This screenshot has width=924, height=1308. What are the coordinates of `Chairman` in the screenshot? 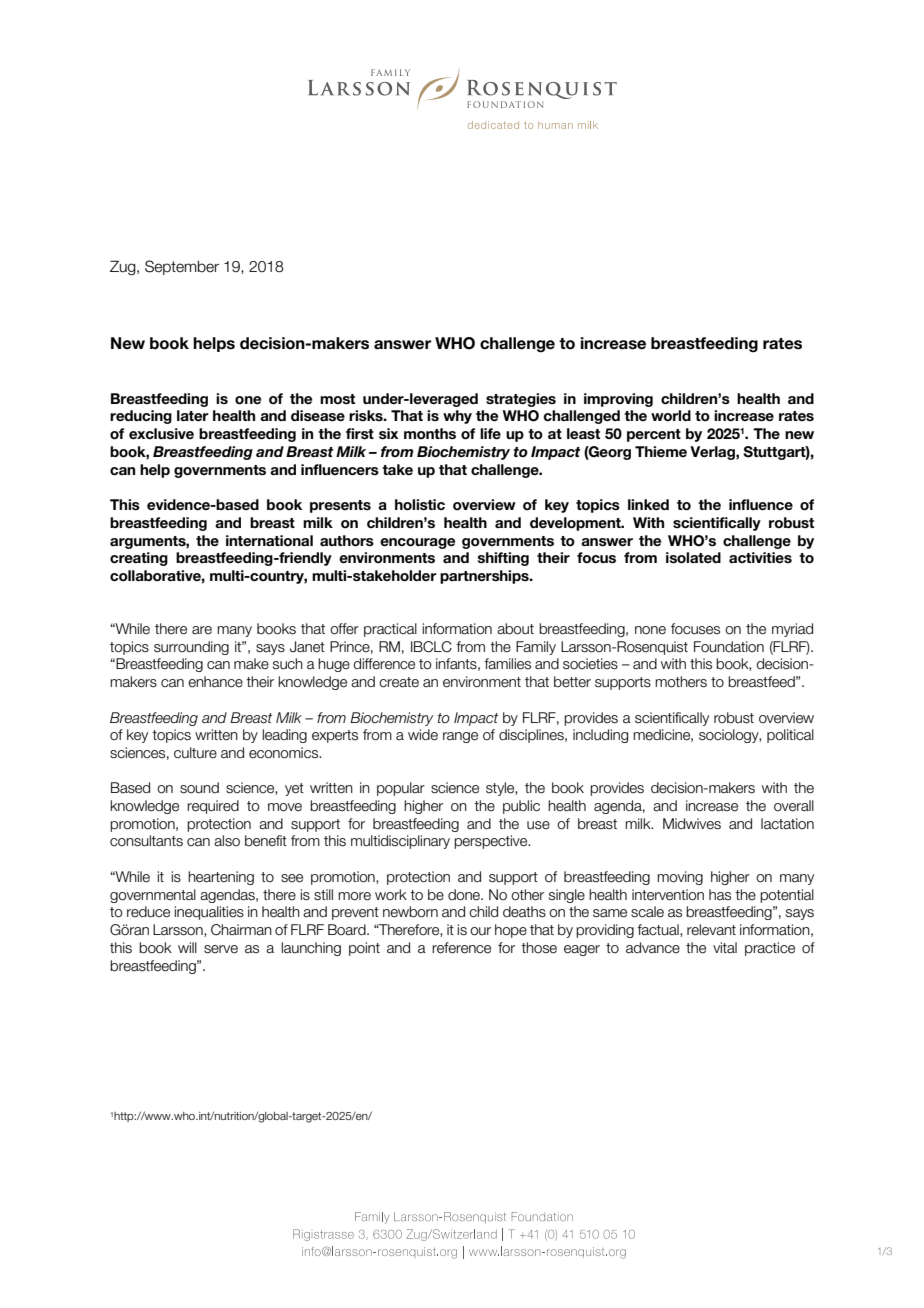 It's located at (241, 930).
